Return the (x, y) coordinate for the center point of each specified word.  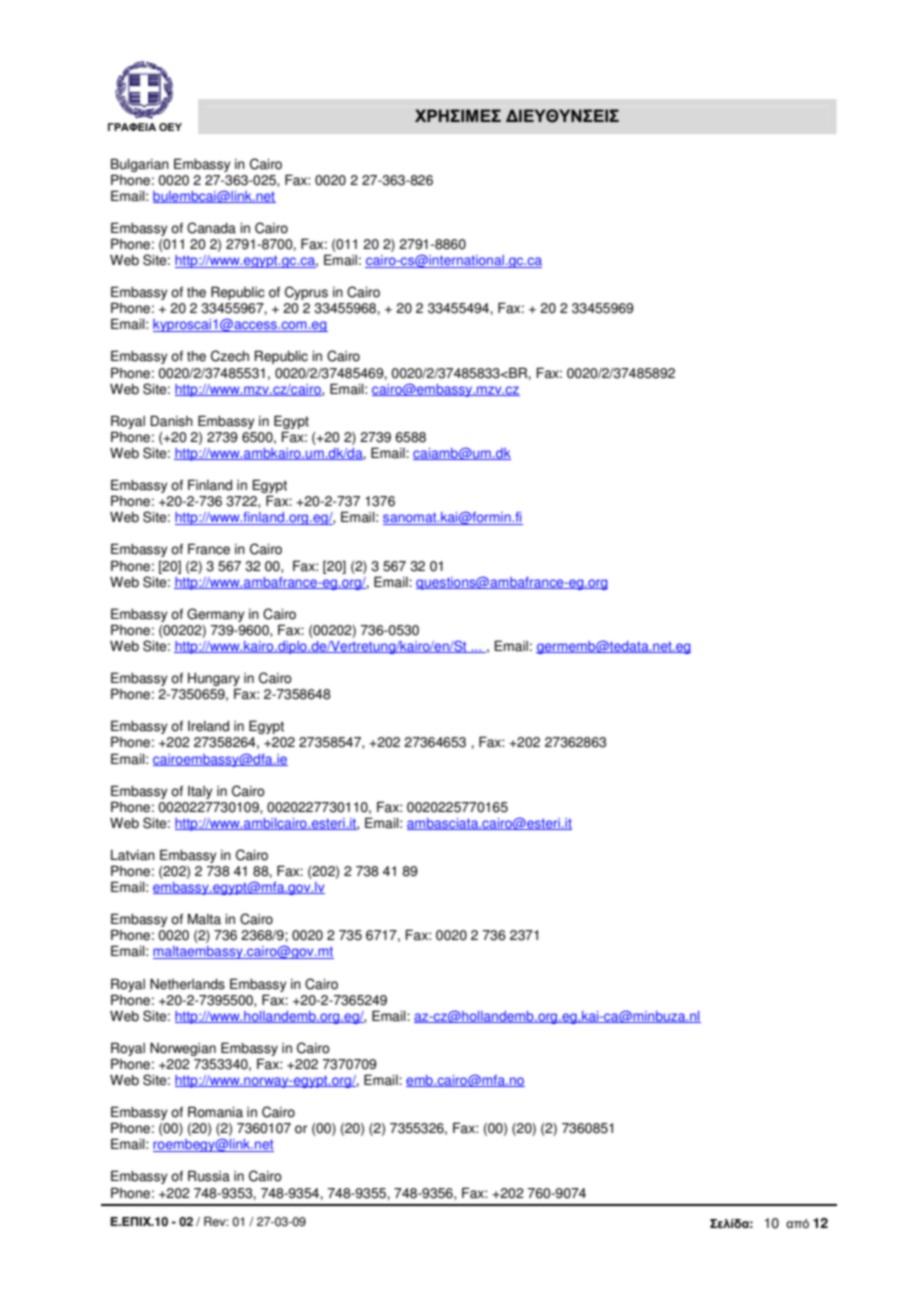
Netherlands (187, 984)
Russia (209, 1176)
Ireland (208, 726)
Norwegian (183, 1049)
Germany (215, 615)
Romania (215, 1112)
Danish (171, 421)
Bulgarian (140, 165)
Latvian (133, 855)
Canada (211, 228)
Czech (230, 356)
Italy (200, 792)
